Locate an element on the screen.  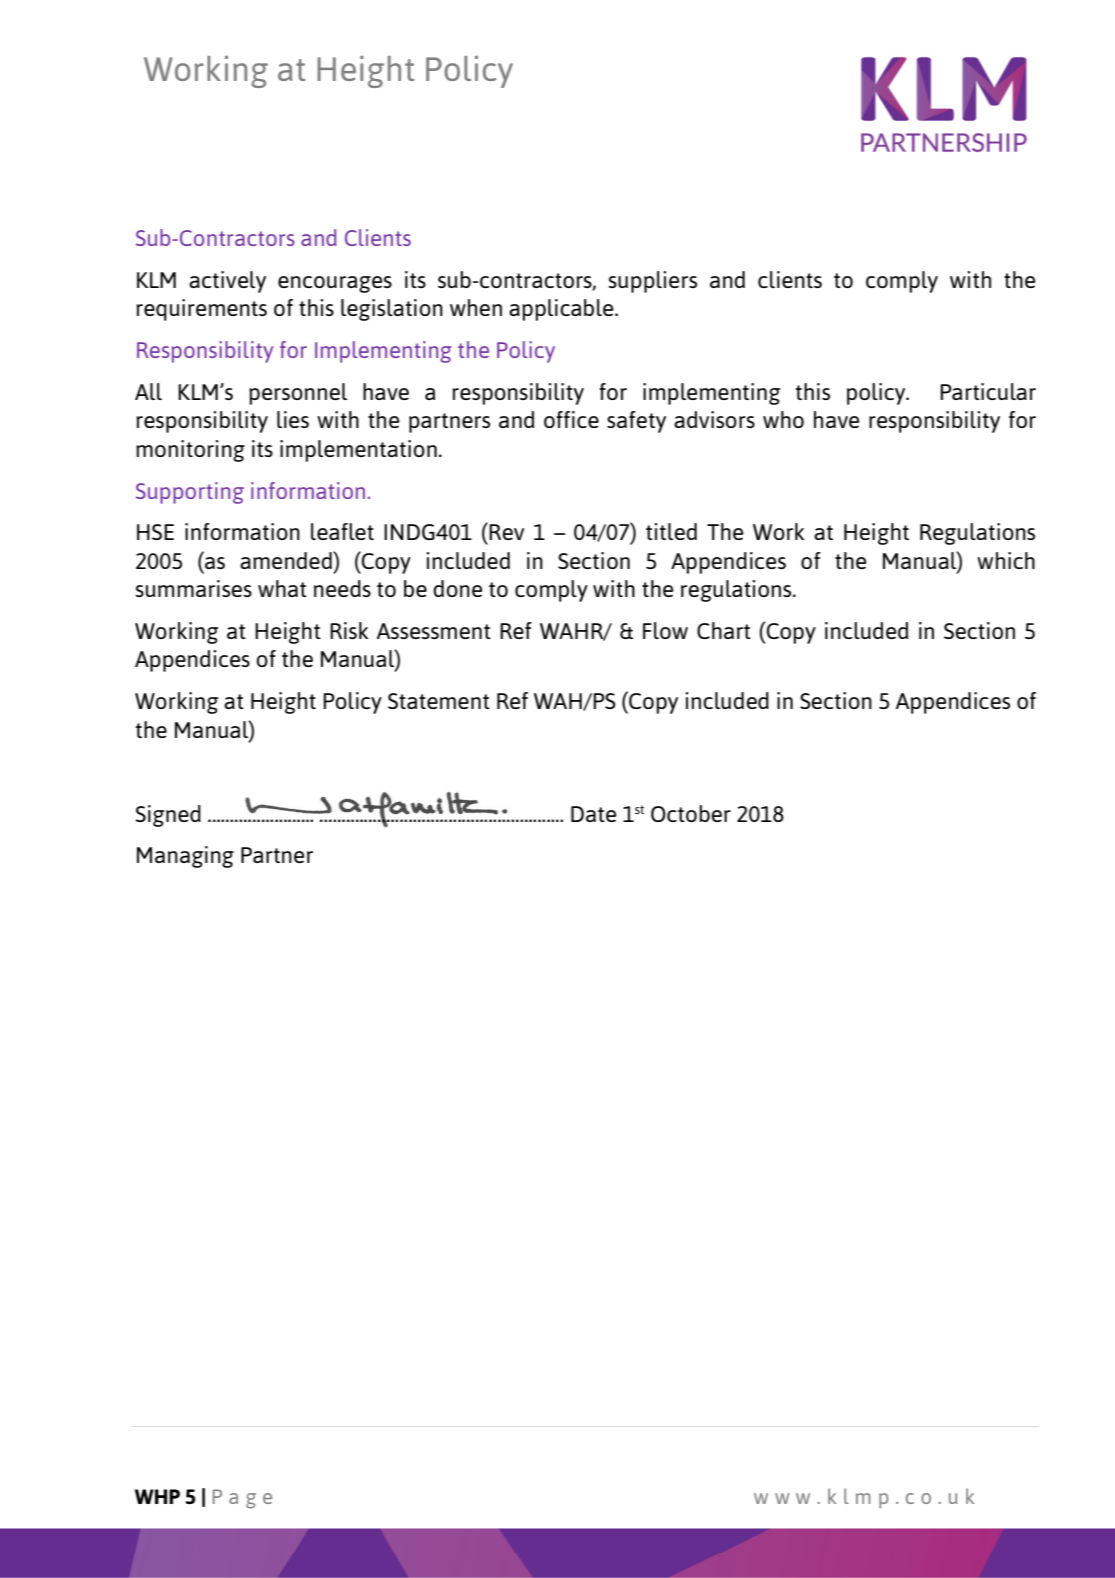
suppliers is located at coordinates (652, 282).
